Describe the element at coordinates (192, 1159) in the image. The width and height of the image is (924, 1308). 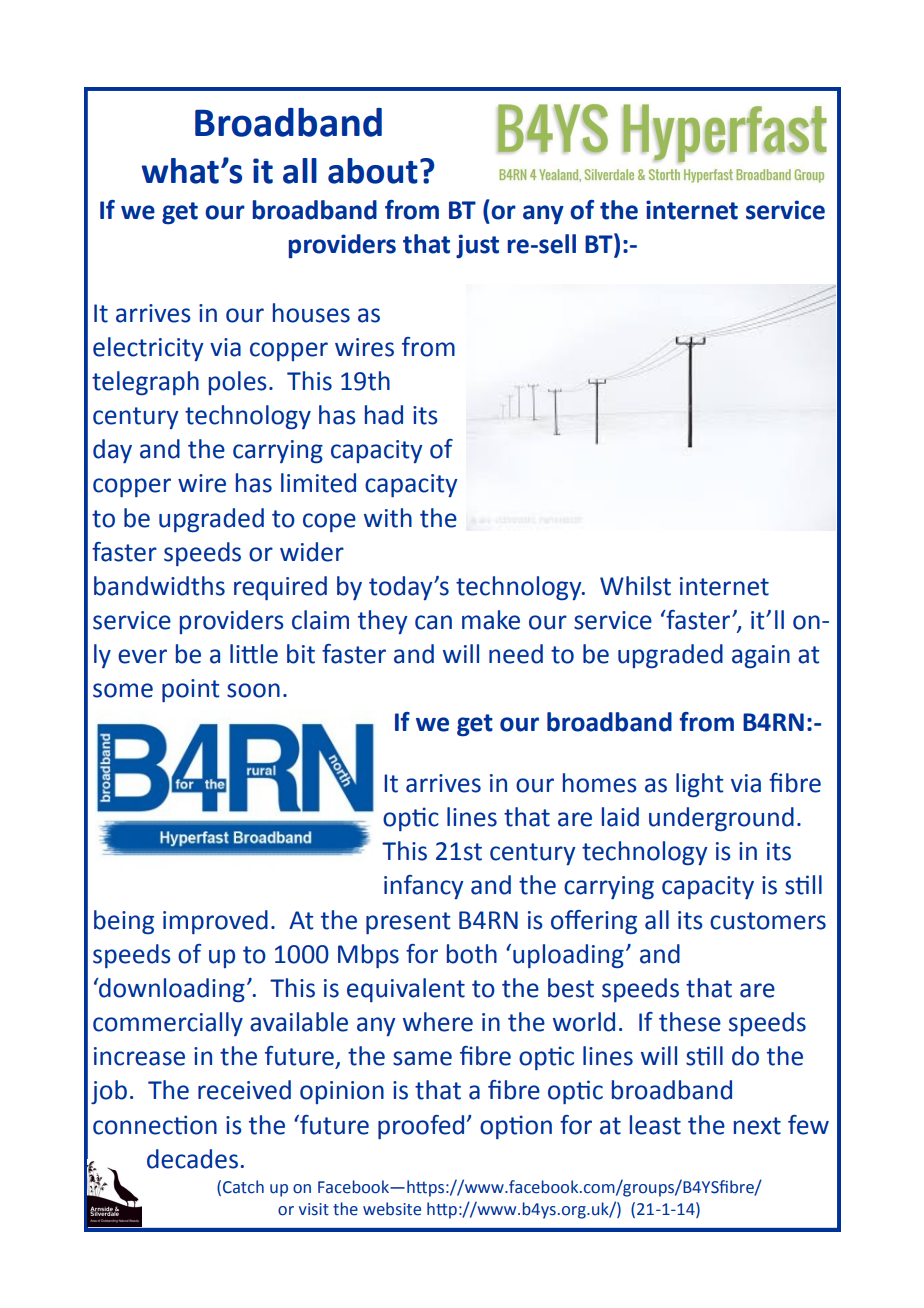
I see `decades` at that location.
